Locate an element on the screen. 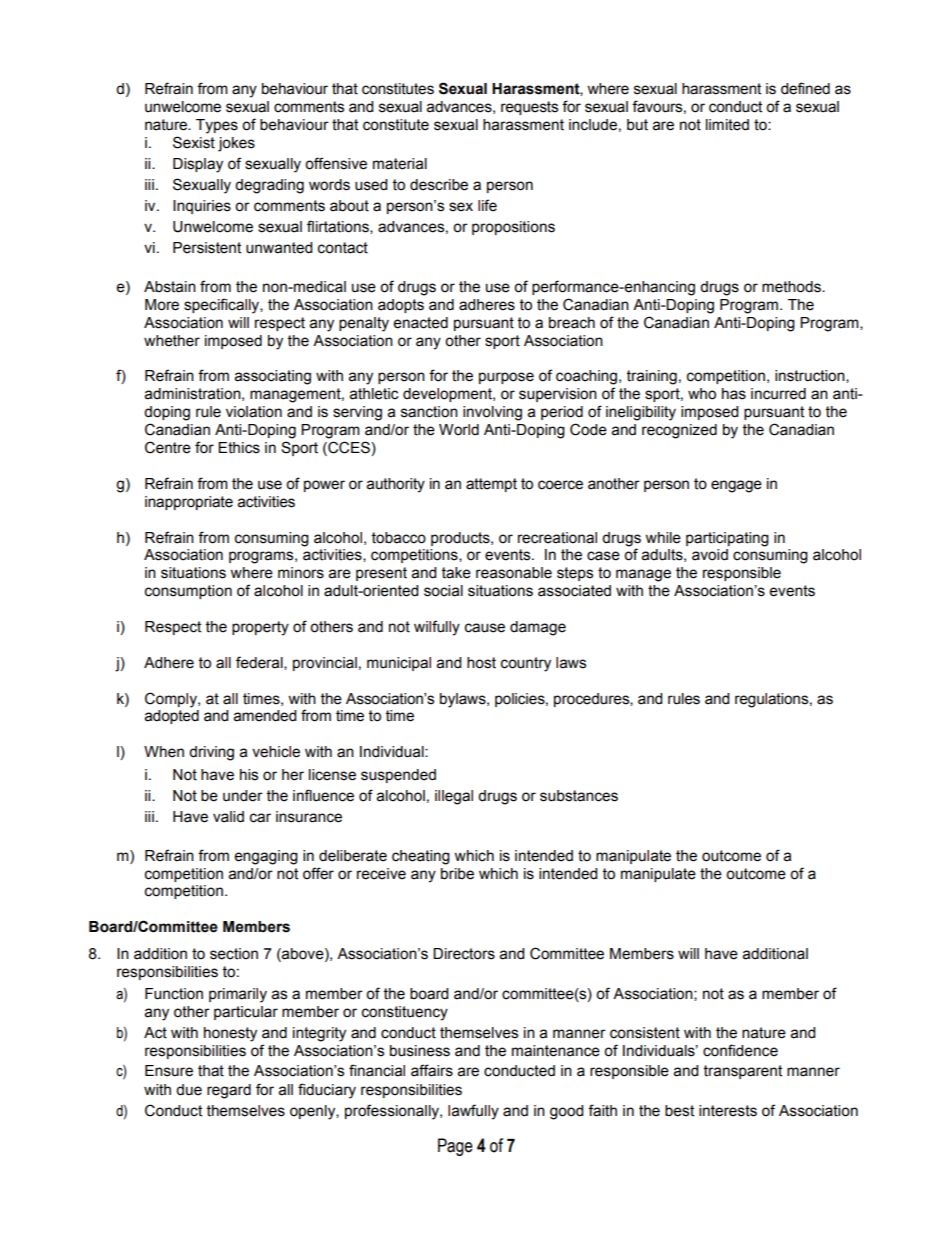 The width and height of the screenshot is (952, 1233). regard is located at coordinates (229, 1091).
